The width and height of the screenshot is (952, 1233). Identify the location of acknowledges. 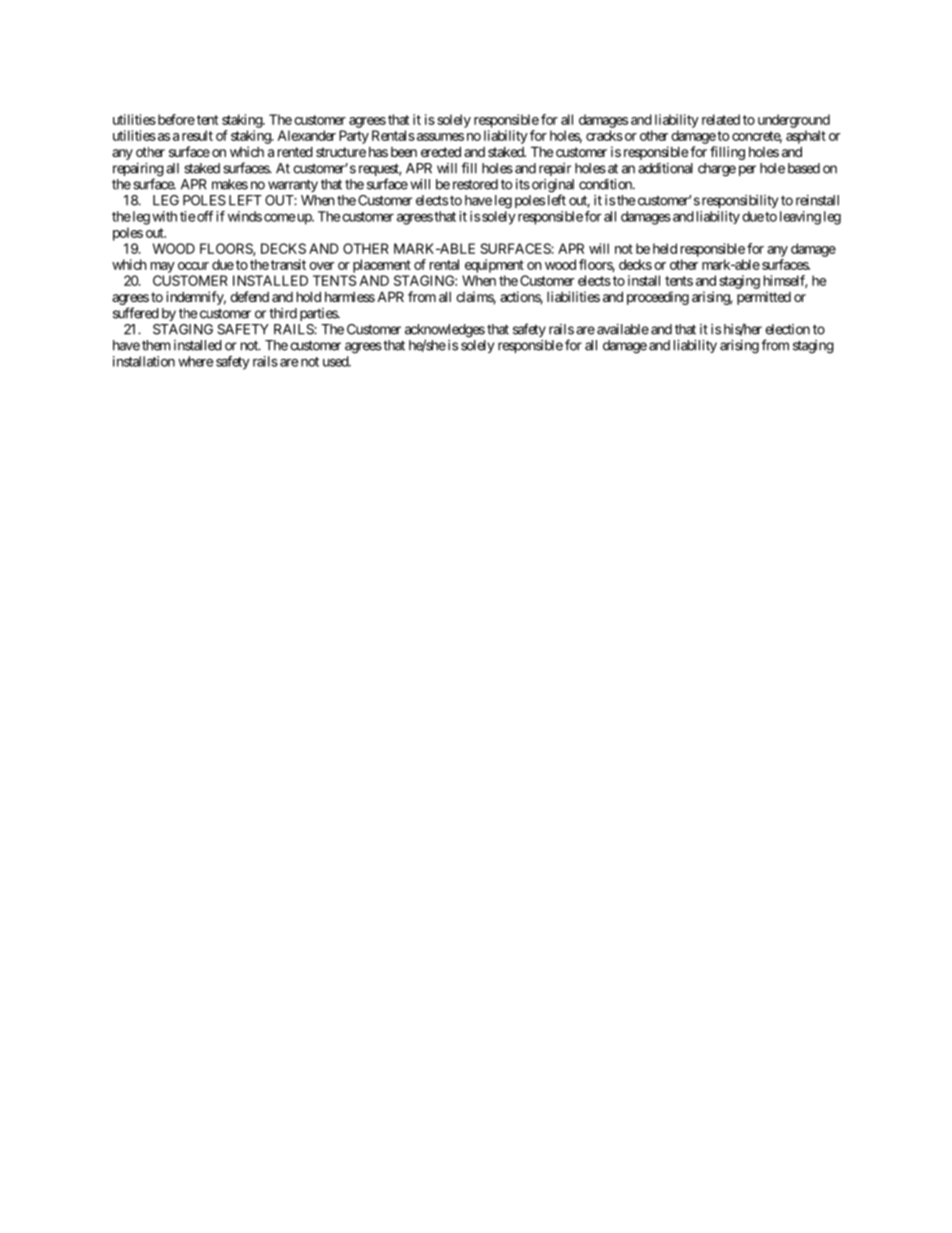
(445, 332).
